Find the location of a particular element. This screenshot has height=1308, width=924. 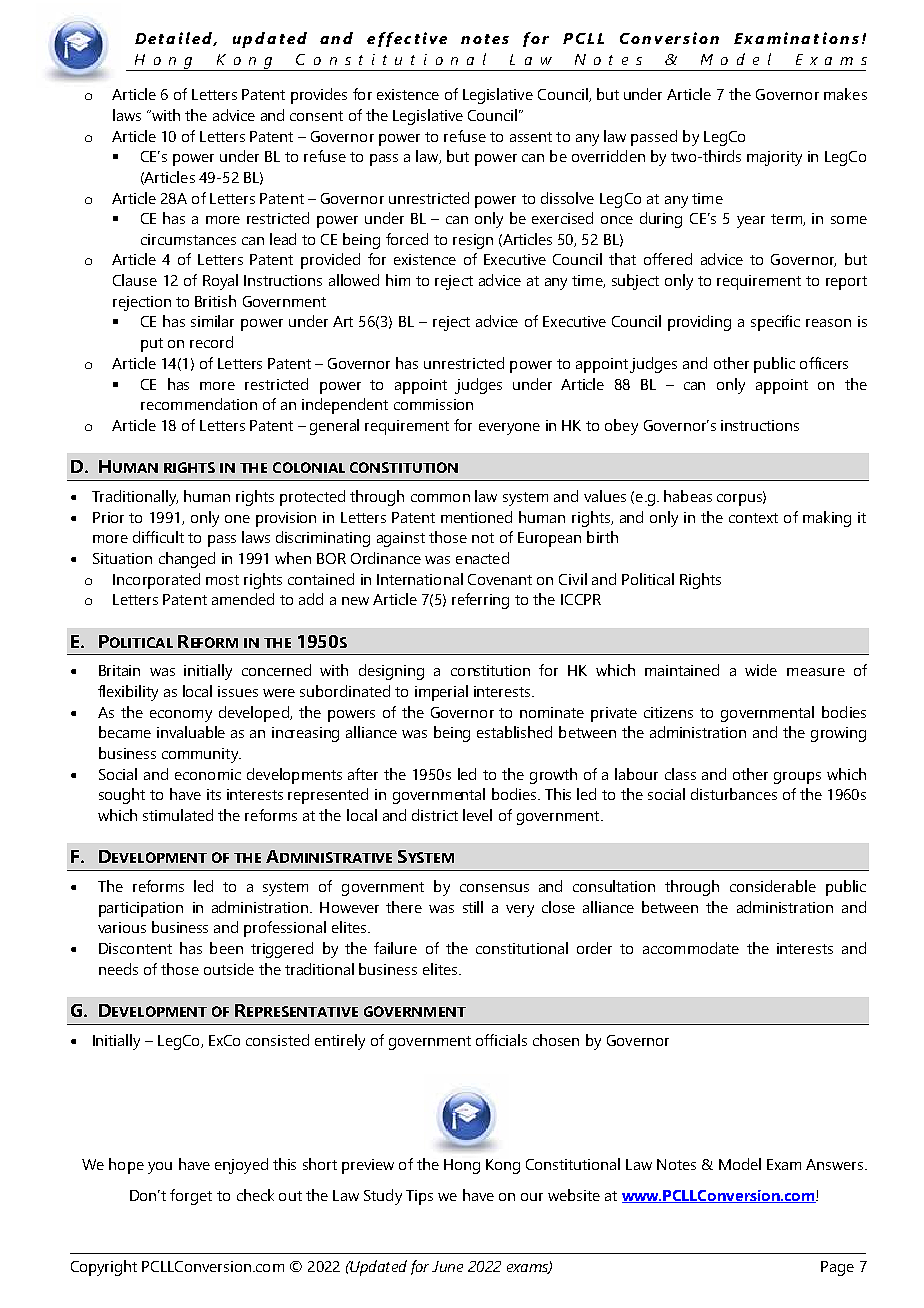

consensus is located at coordinates (494, 888).
